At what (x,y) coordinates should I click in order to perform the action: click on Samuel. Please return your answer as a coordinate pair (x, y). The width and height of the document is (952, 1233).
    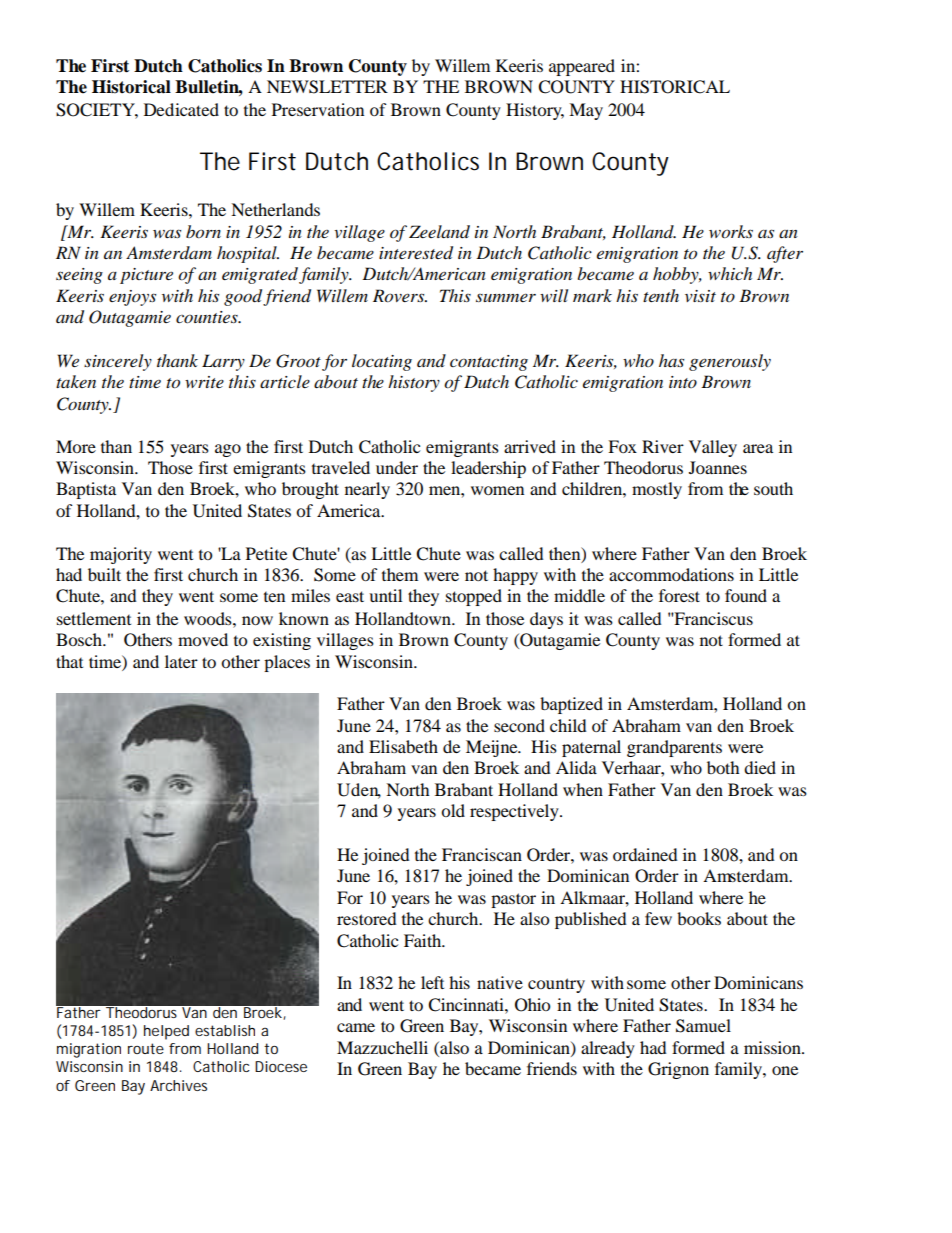
    Looking at the image, I should click on (703, 1026).
